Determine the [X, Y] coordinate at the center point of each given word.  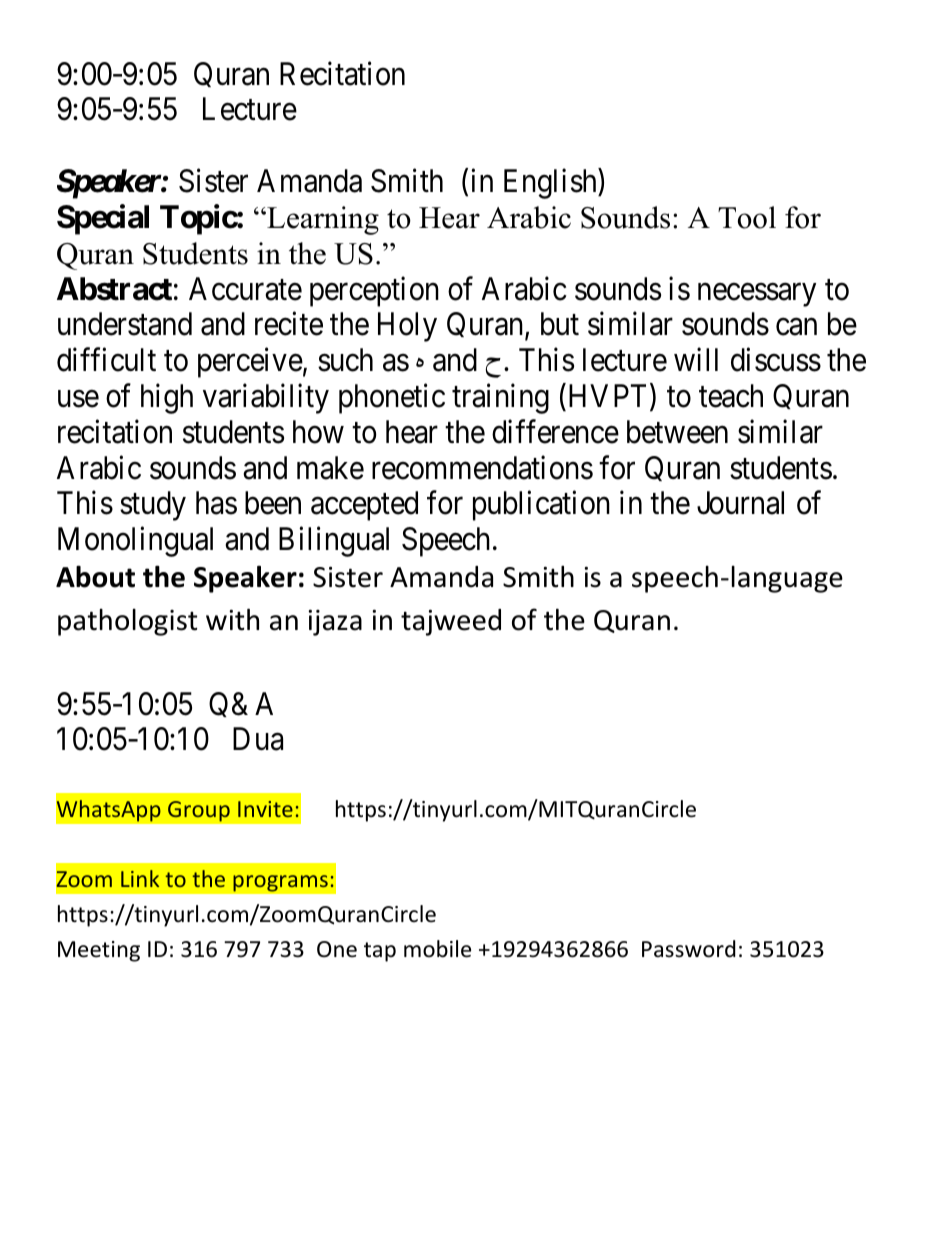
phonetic [392, 399]
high [167, 399]
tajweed [451, 622]
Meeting [99, 951]
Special [103, 219]
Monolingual [135, 542]
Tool [747, 217]
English [551, 184]
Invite [265, 809]
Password [689, 949]
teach [731, 396]
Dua [258, 739]
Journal [740, 503]
